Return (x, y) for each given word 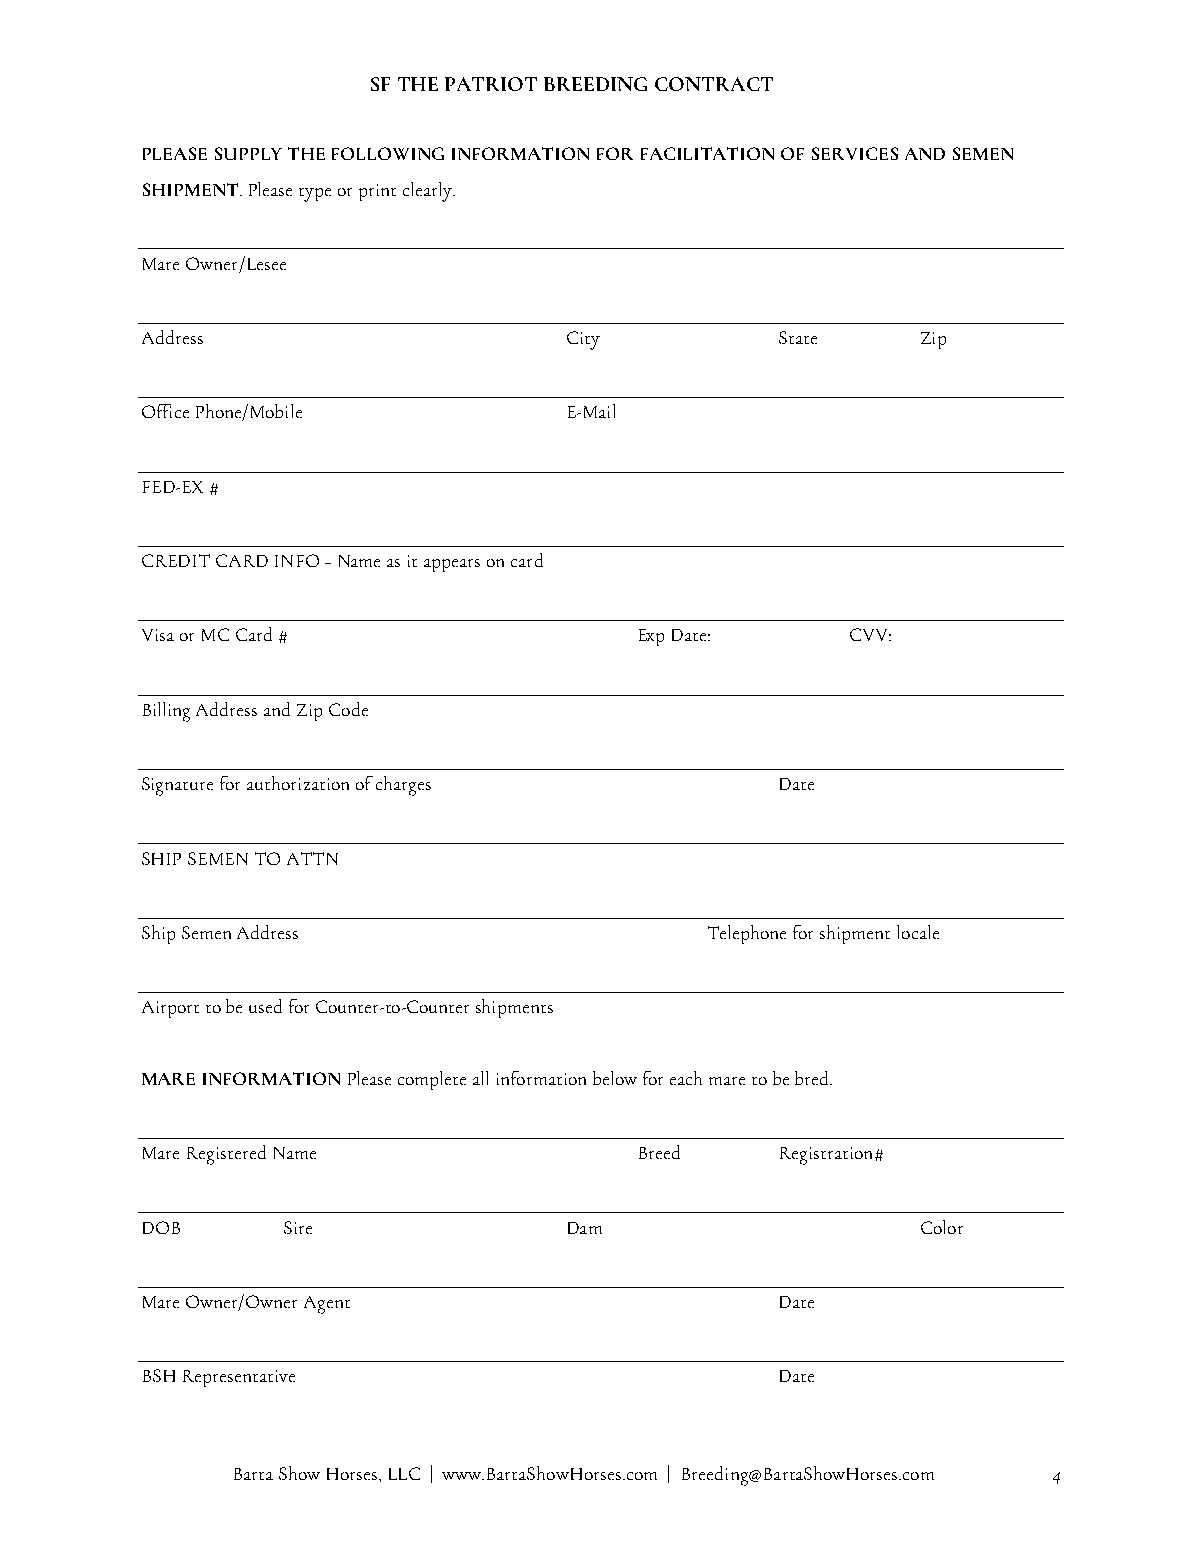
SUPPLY (248, 153)
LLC (404, 1473)
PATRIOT (491, 84)
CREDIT (176, 560)
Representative (239, 1378)
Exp (651, 637)
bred (813, 1078)
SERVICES (855, 153)
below (615, 1078)
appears (452, 565)
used (265, 1006)
